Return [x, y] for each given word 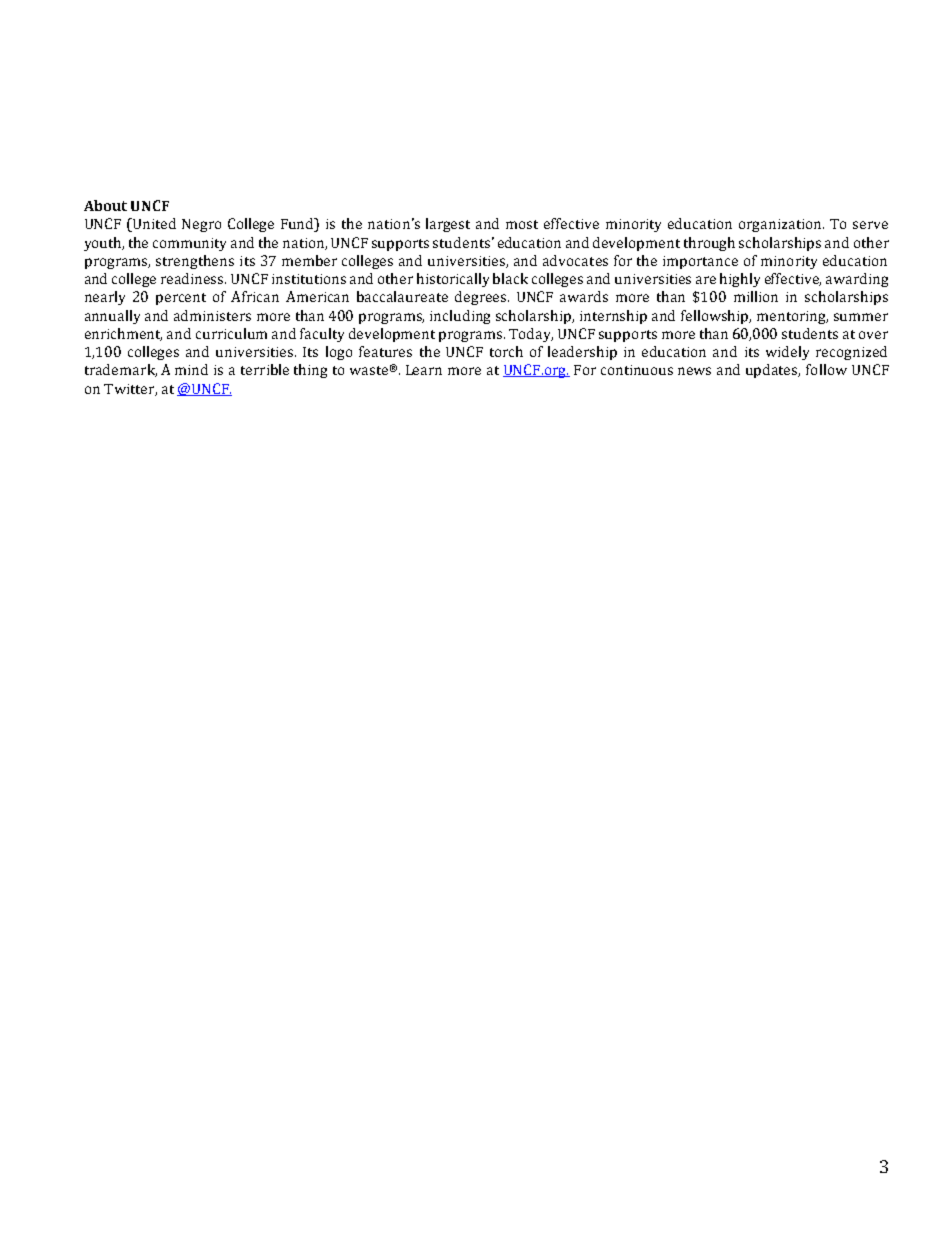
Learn [424, 370]
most [522, 224]
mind [191, 369]
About [105, 205]
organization [781, 225]
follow [826, 369]
